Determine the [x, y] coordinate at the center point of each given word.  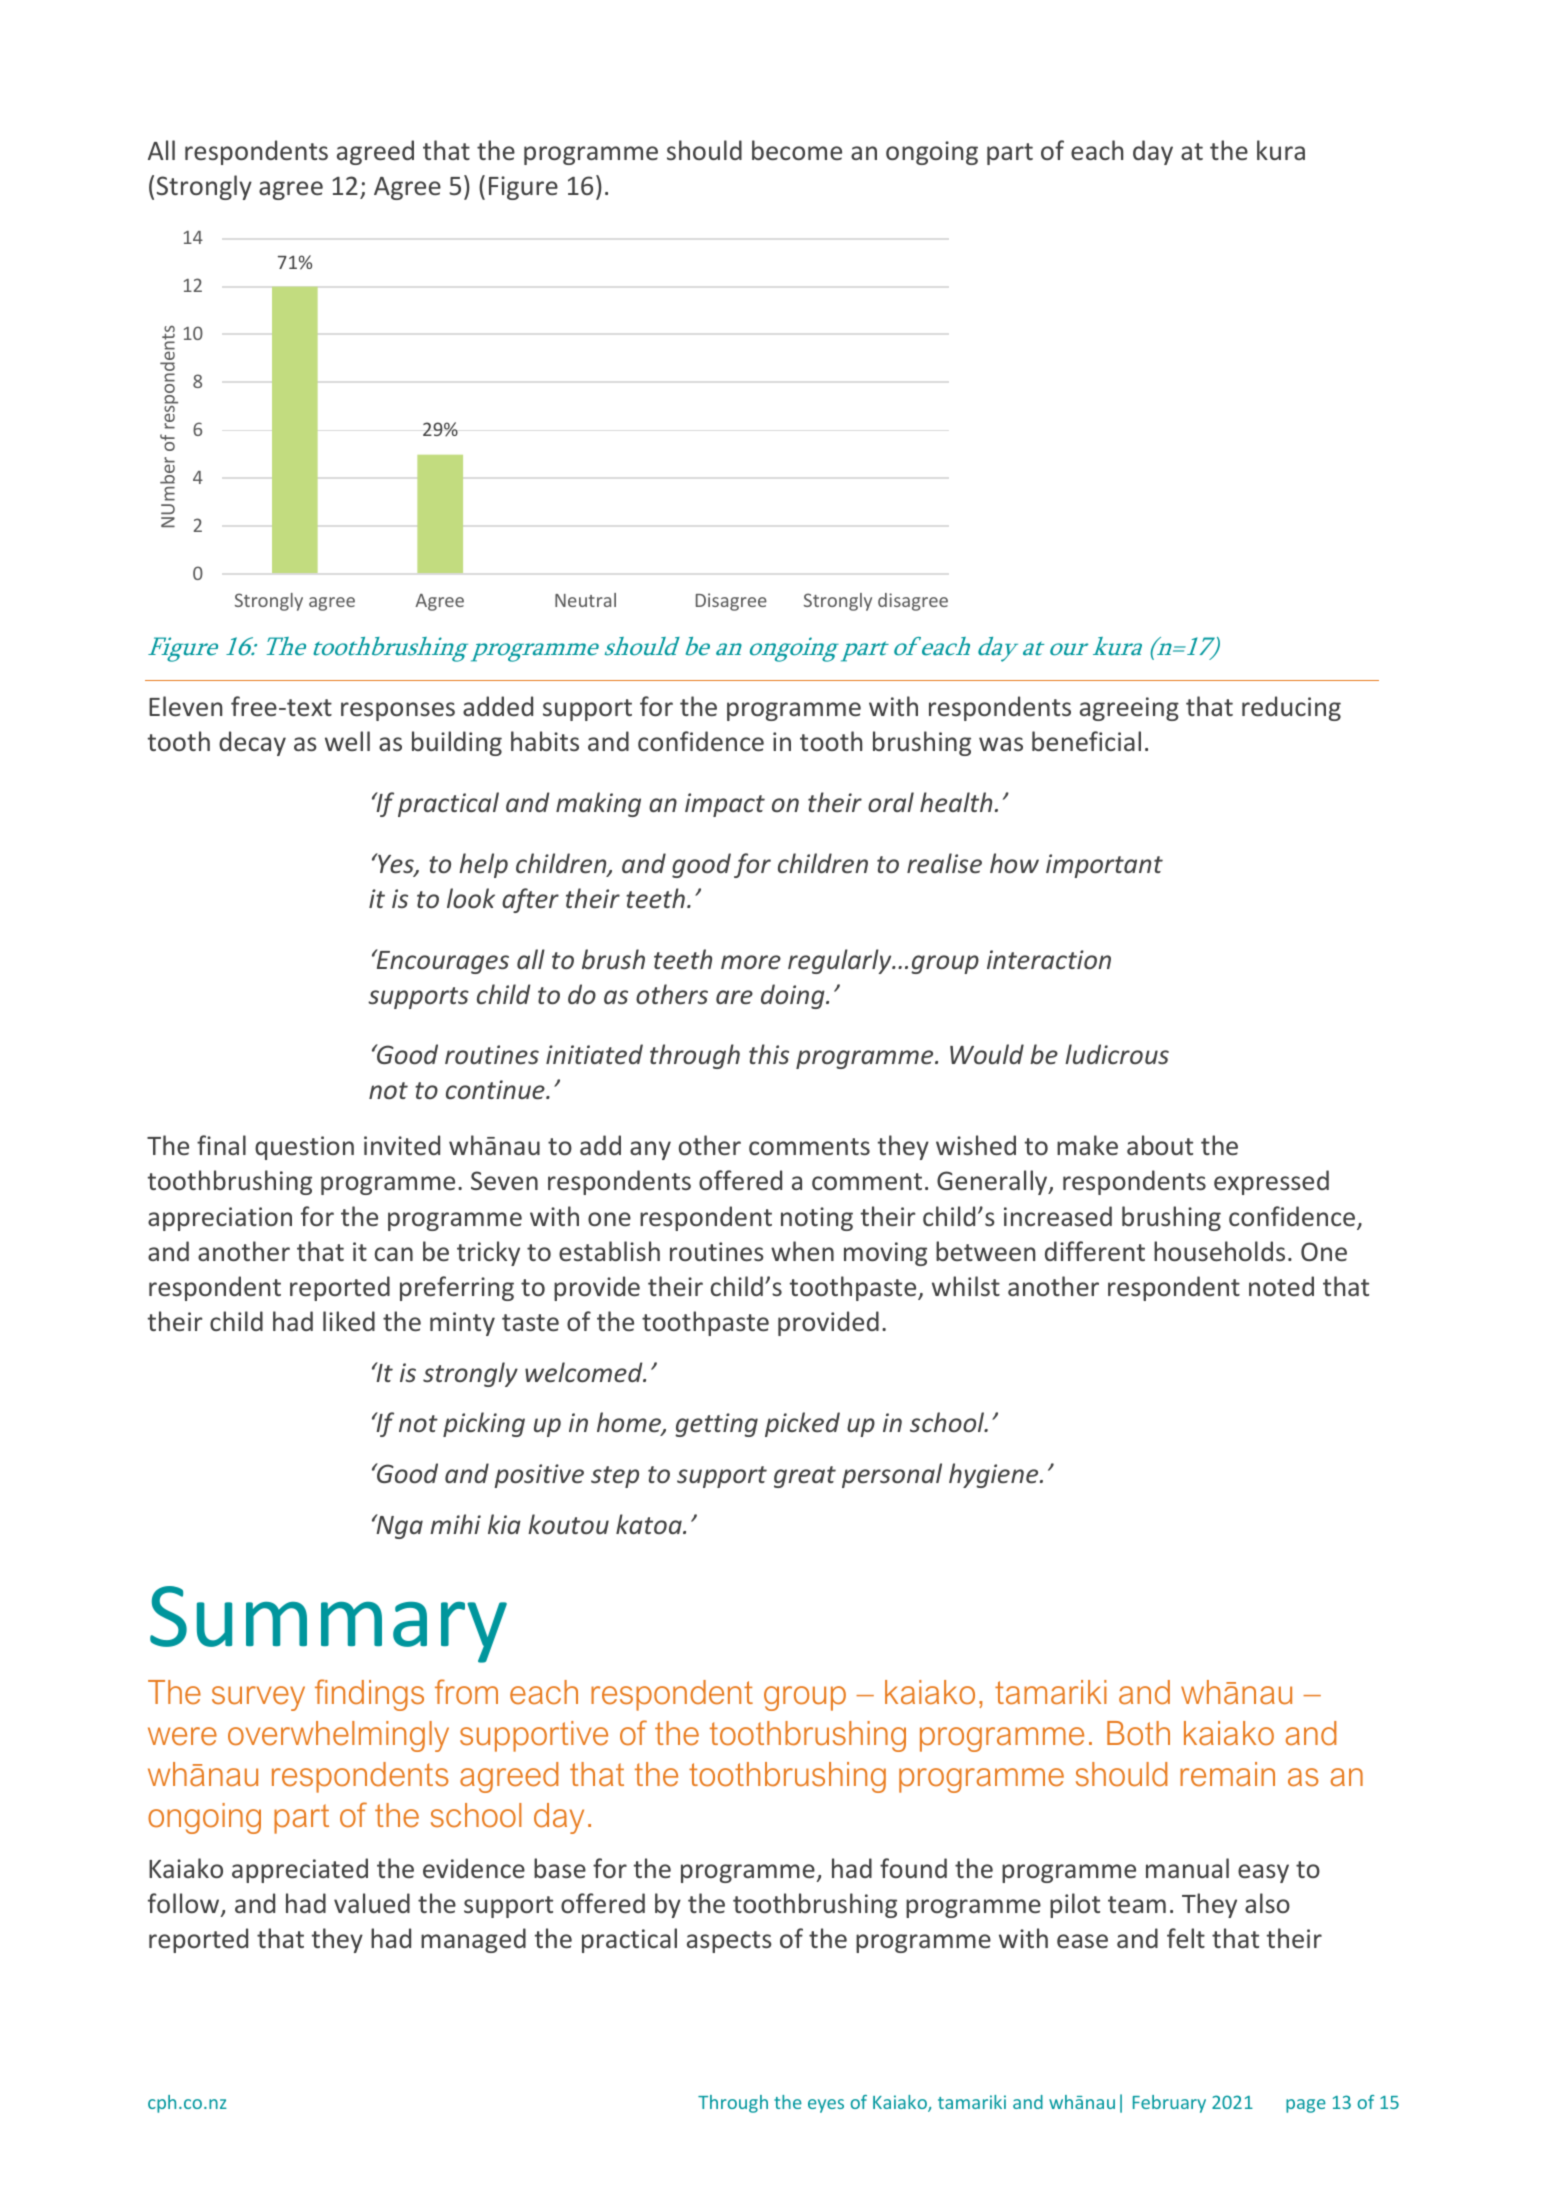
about [1160, 1145]
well [347, 741]
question [304, 1148]
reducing [1291, 708]
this [769, 1054]
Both [1138, 1733]
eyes [826, 2106]
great [805, 1477]
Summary [328, 1624]
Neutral [585, 600]
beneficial [1086, 741]
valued [372, 1903]
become [797, 150]
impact [725, 805]
